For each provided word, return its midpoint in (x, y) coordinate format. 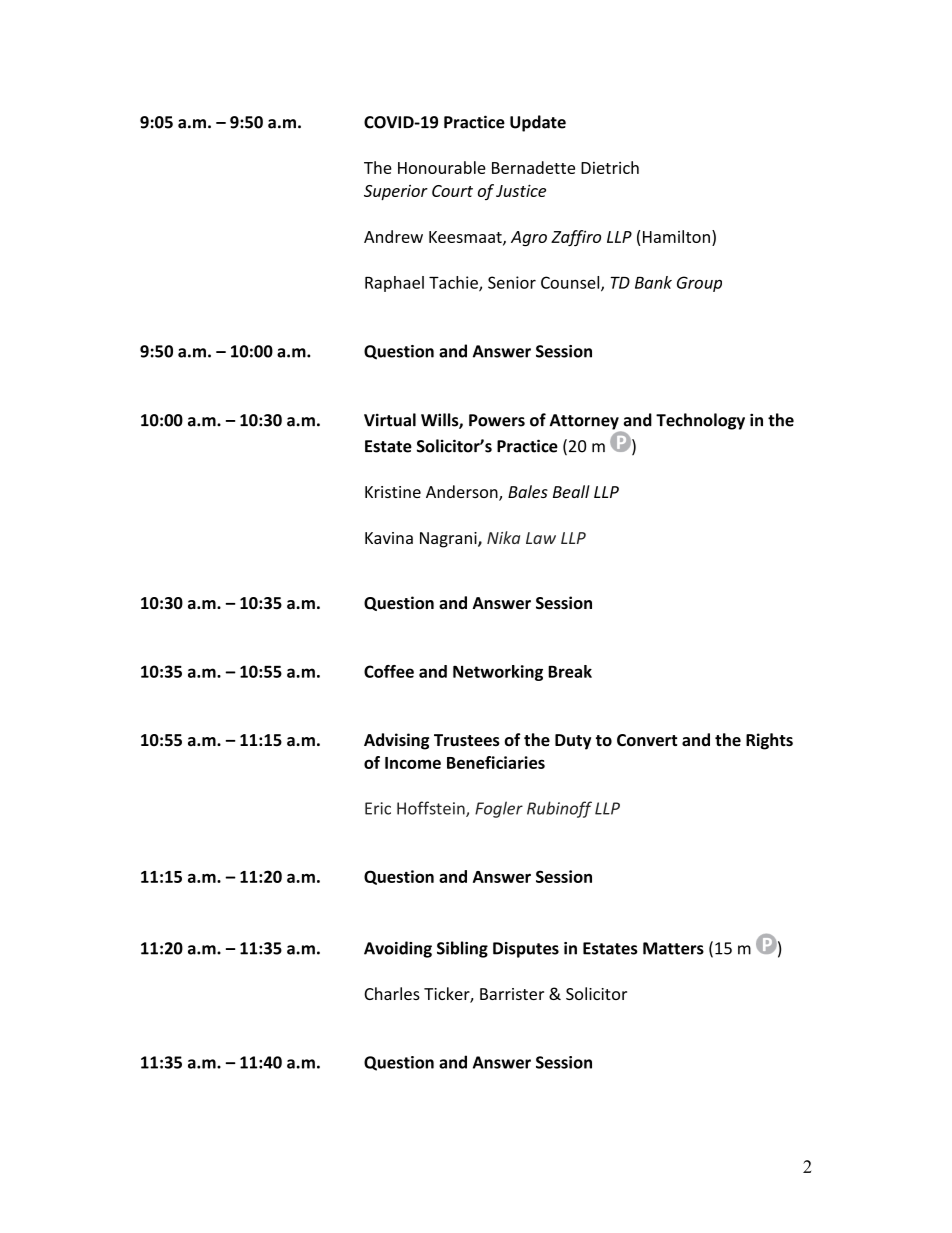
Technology (700, 421)
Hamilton (676, 236)
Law (541, 538)
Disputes (526, 950)
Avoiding (398, 949)
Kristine (393, 492)
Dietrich (610, 167)
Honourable (442, 167)
